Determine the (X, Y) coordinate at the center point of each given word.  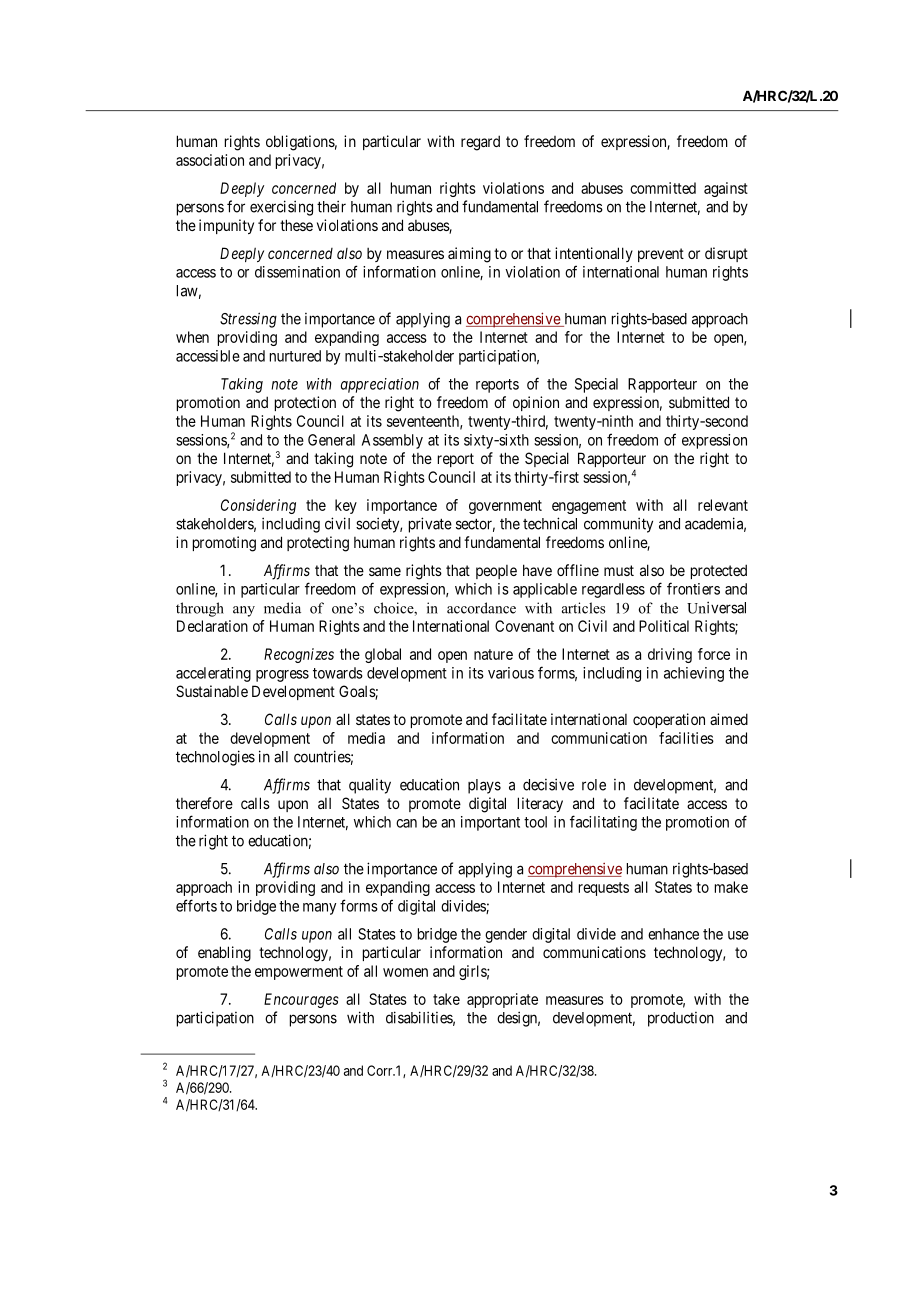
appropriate (502, 1000)
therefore (204, 803)
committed (663, 188)
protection (305, 403)
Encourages (301, 1000)
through (200, 609)
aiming (469, 255)
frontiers (693, 588)
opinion (536, 403)
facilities (686, 738)
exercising (281, 208)
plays (484, 786)
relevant (723, 505)
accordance (481, 608)
